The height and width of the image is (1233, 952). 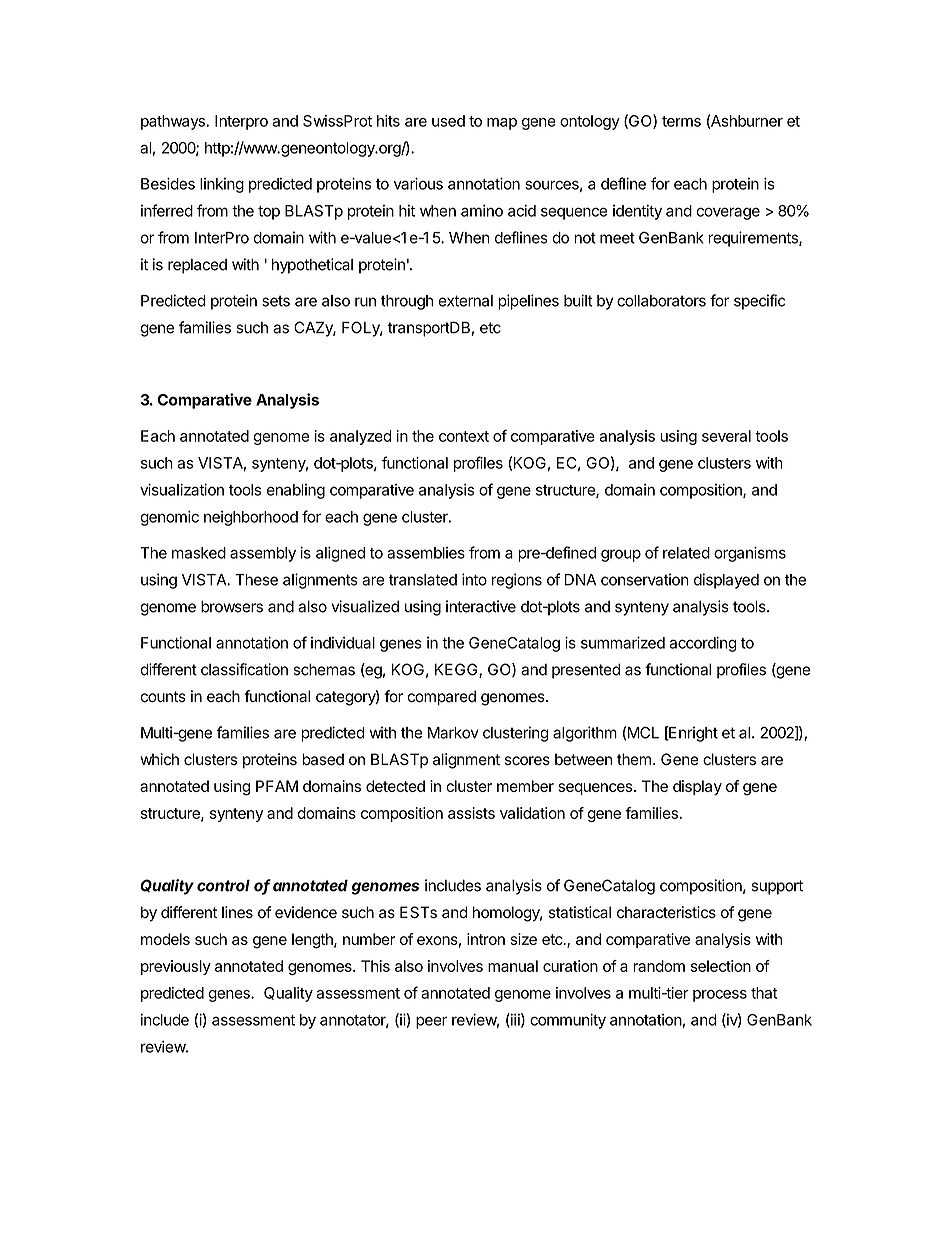 I want to click on used, so click(x=448, y=121).
